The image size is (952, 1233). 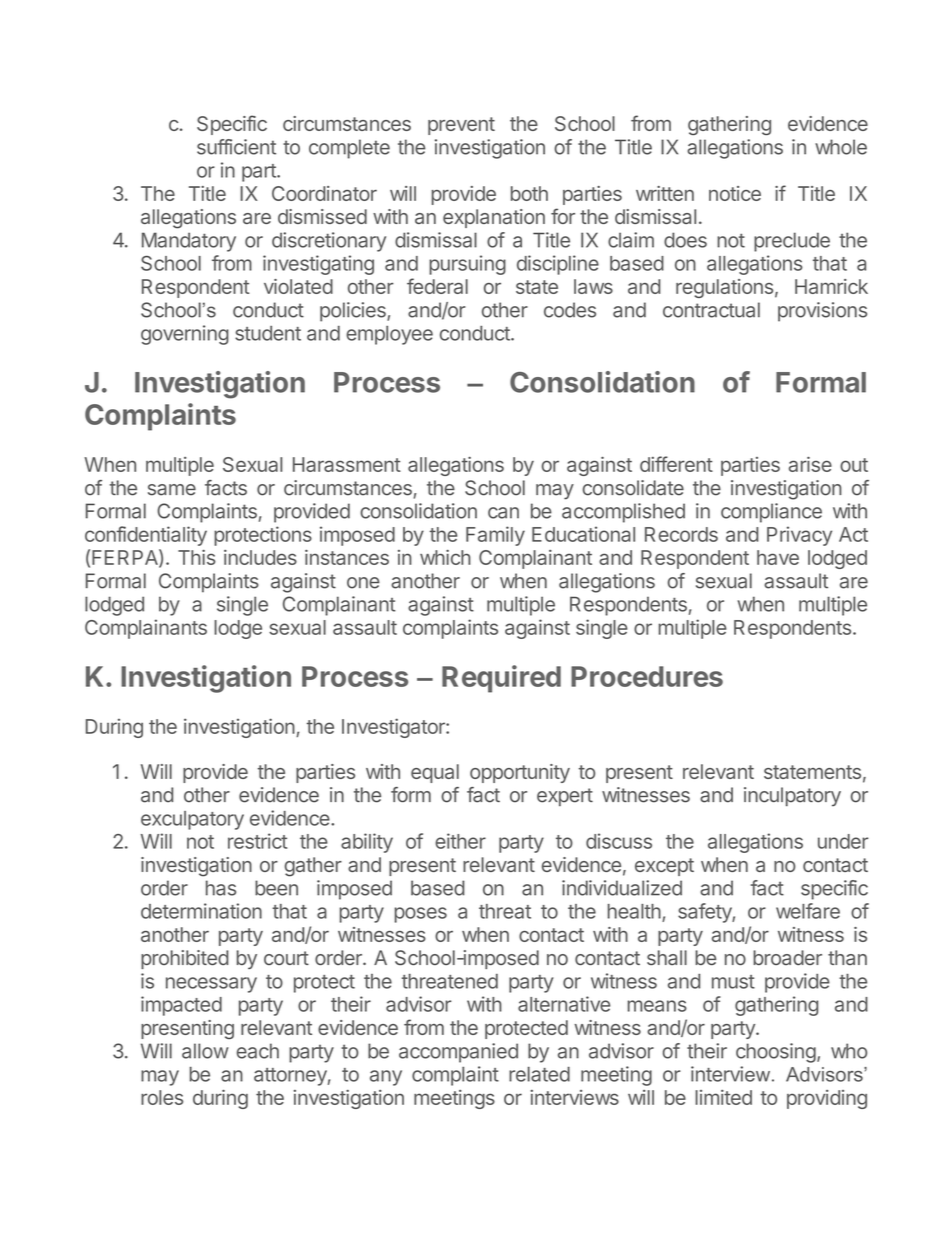 What do you see at coordinates (192, 820) in the document?
I see `exculpatory` at bounding box center [192, 820].
